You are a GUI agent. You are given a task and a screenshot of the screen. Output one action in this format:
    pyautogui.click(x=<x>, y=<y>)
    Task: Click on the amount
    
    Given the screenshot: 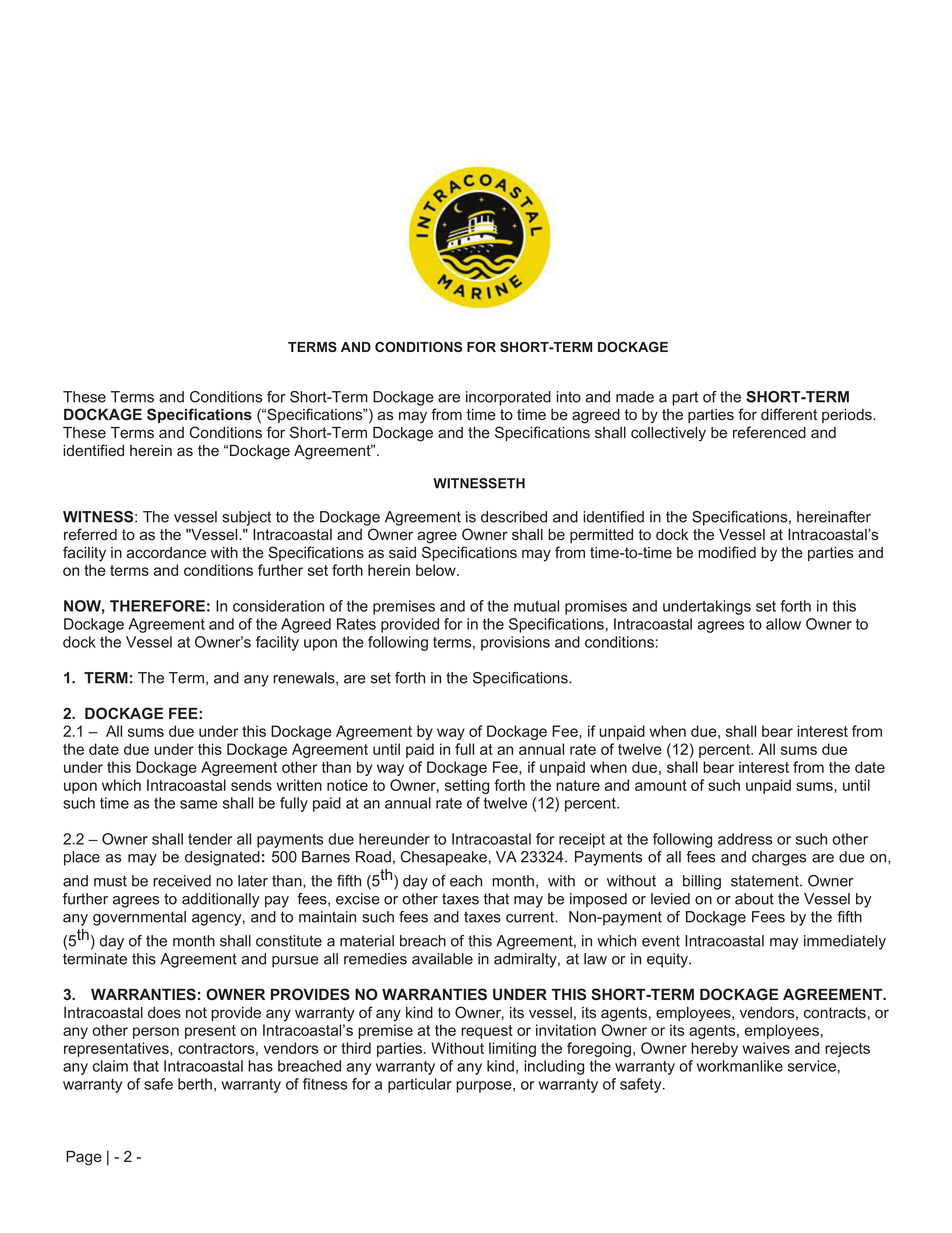 What is the action you would take?
    pyautogui.click(x=661, y=785)
